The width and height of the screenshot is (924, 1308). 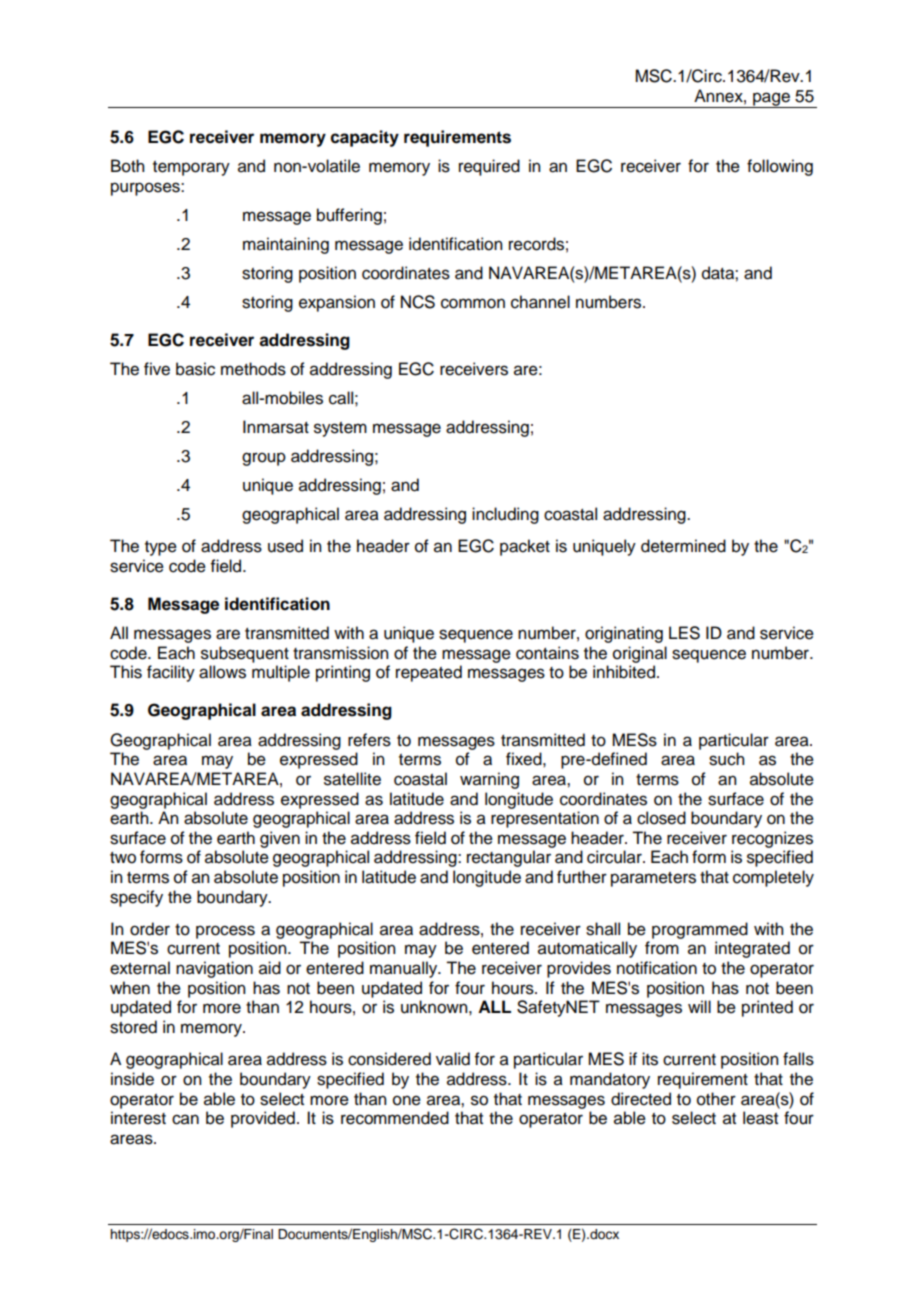 I want to click on valid, so click(x=453, y=1059).
